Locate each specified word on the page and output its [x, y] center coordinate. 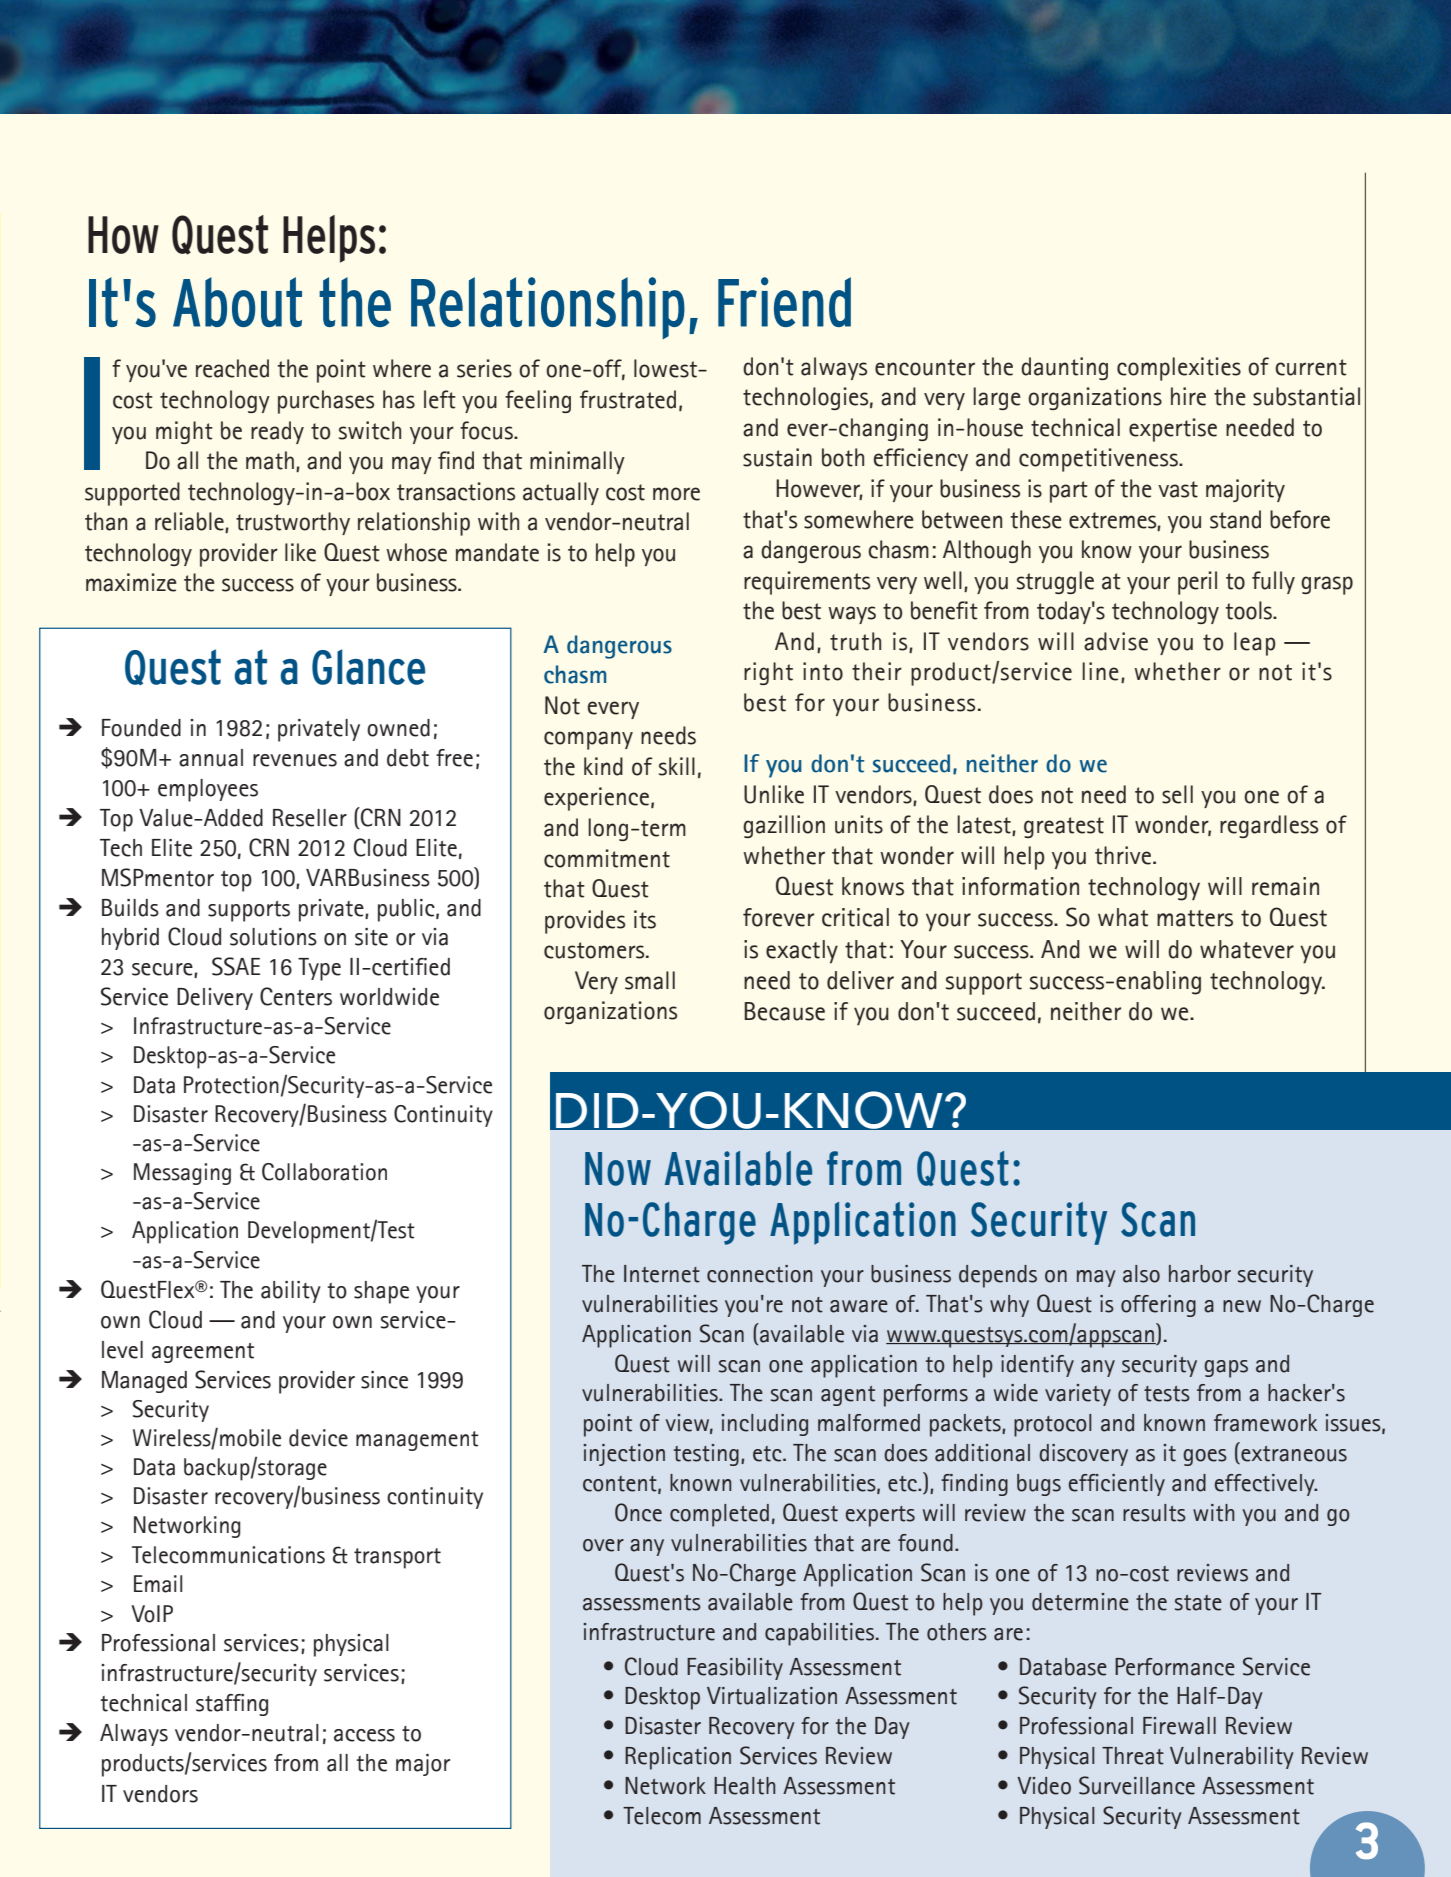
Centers [296, 996]
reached [232, 368]
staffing [232, 1705]
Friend [784, 302]
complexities [1179, 369]
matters [1195, 918]
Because [784, 1011]
